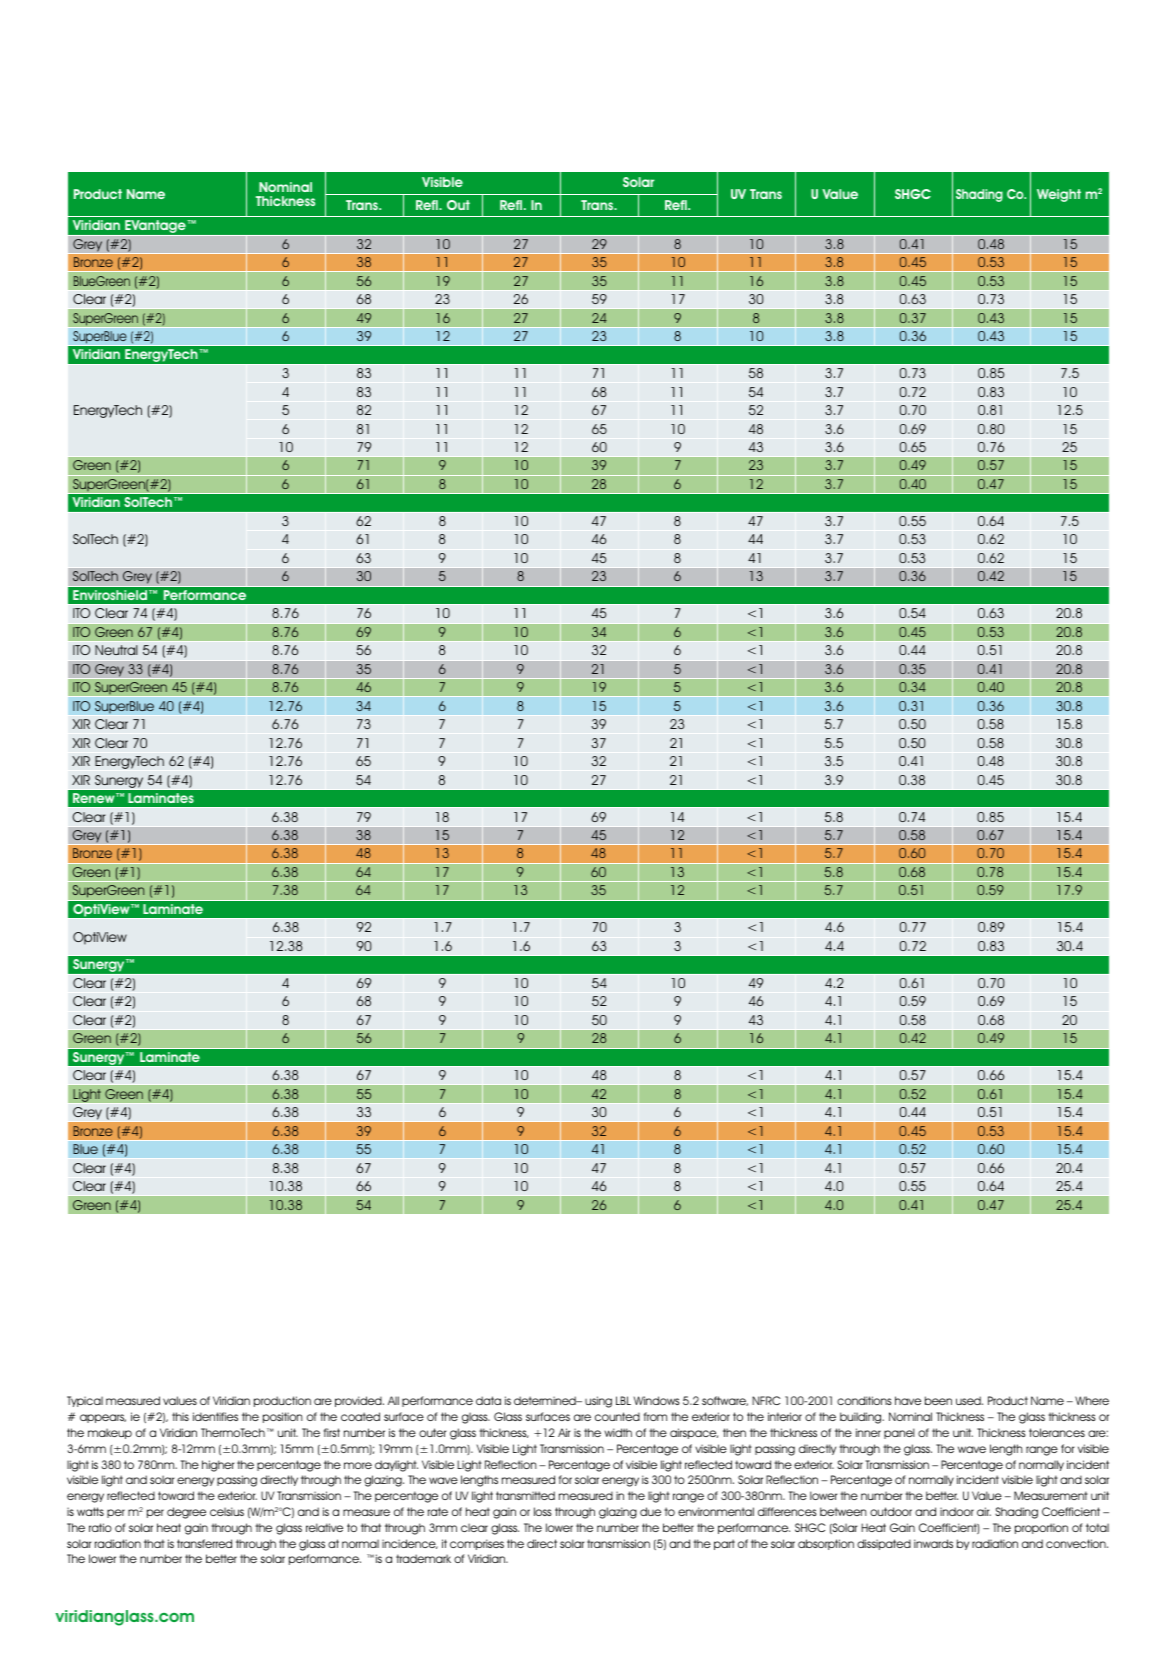 This document has width=1176, height=1663. I want to click on loss, so click(543, 1511).
